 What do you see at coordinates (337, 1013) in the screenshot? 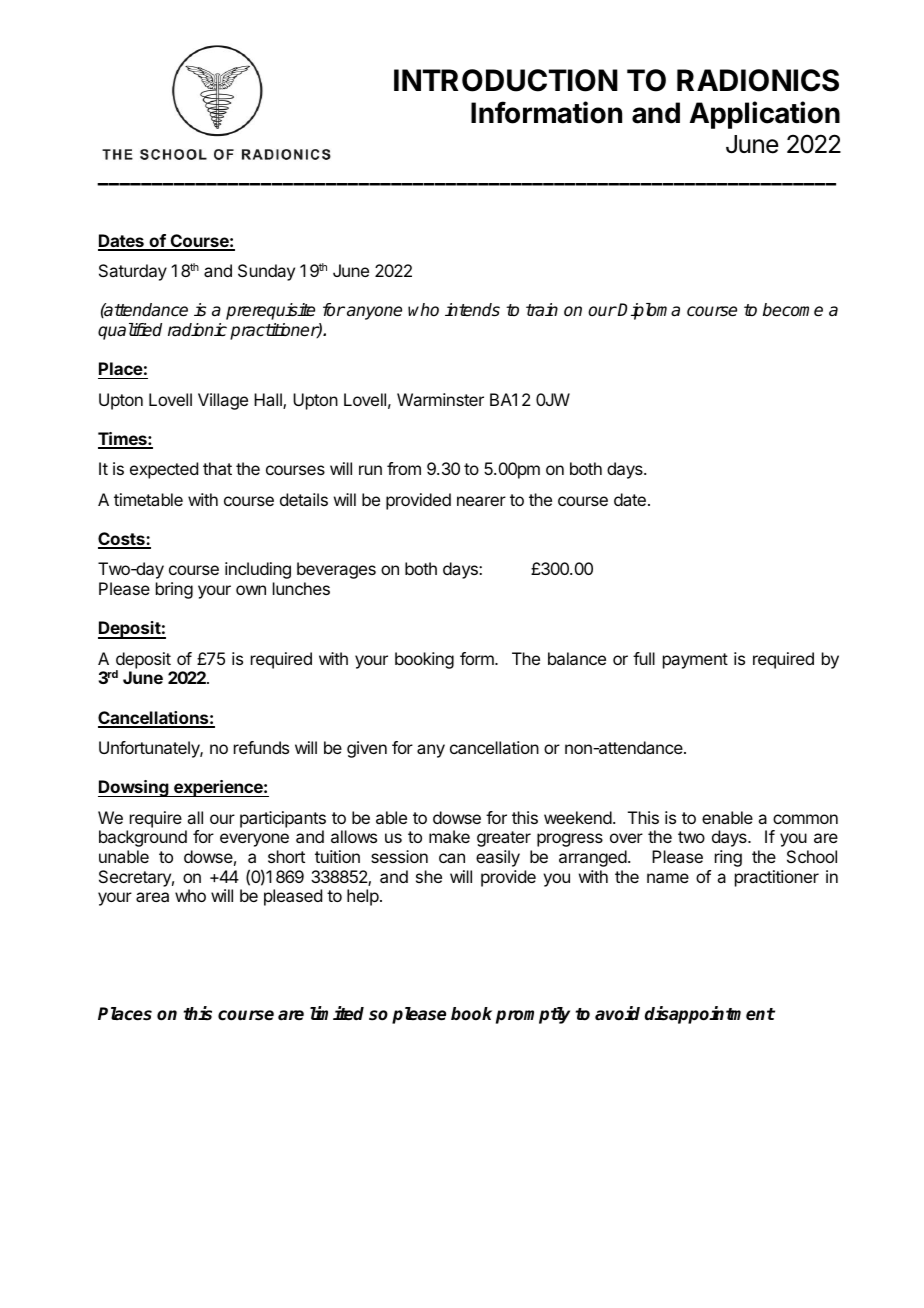
I see `limited` at bounding box center [337, 1013].
